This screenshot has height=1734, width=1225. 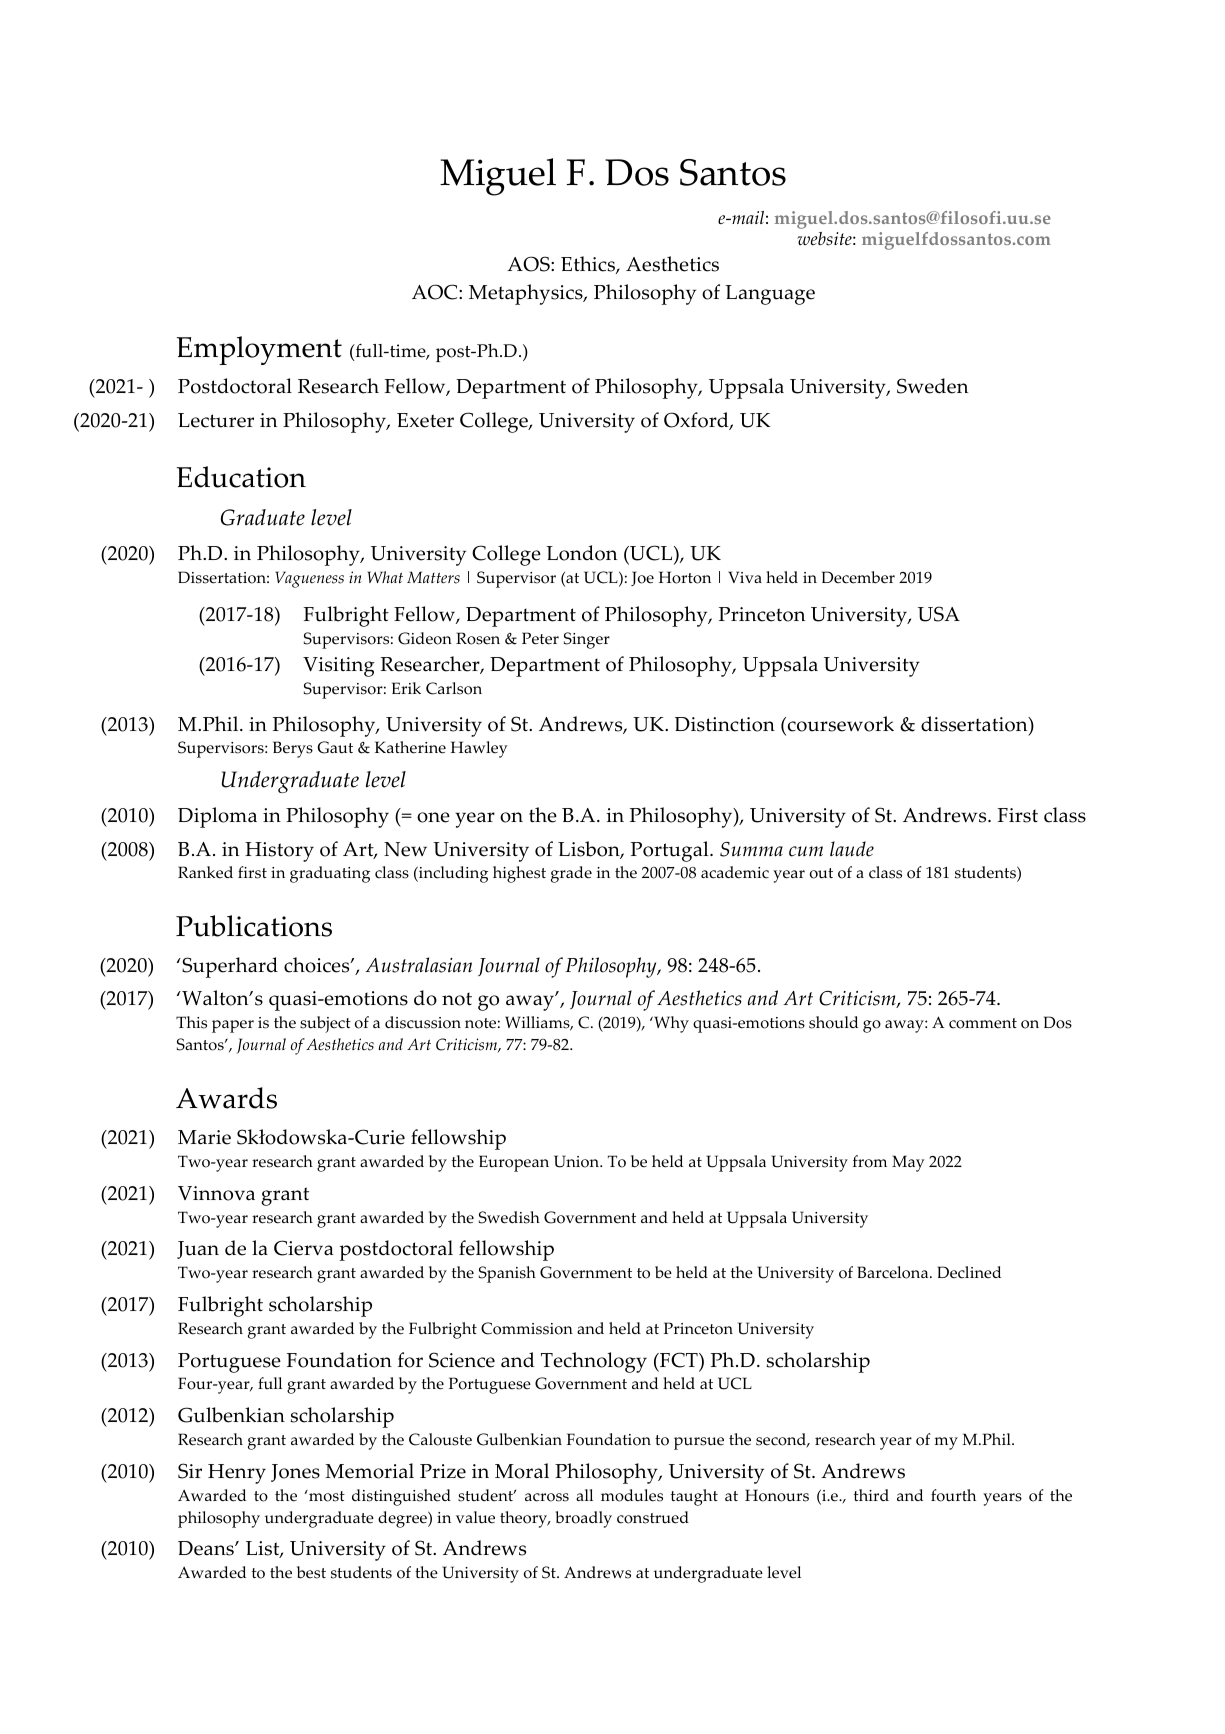 What do you see at coordinates (479, 749) in the screenshot?
I see `Hawley` at bounding box center [479, 749].
